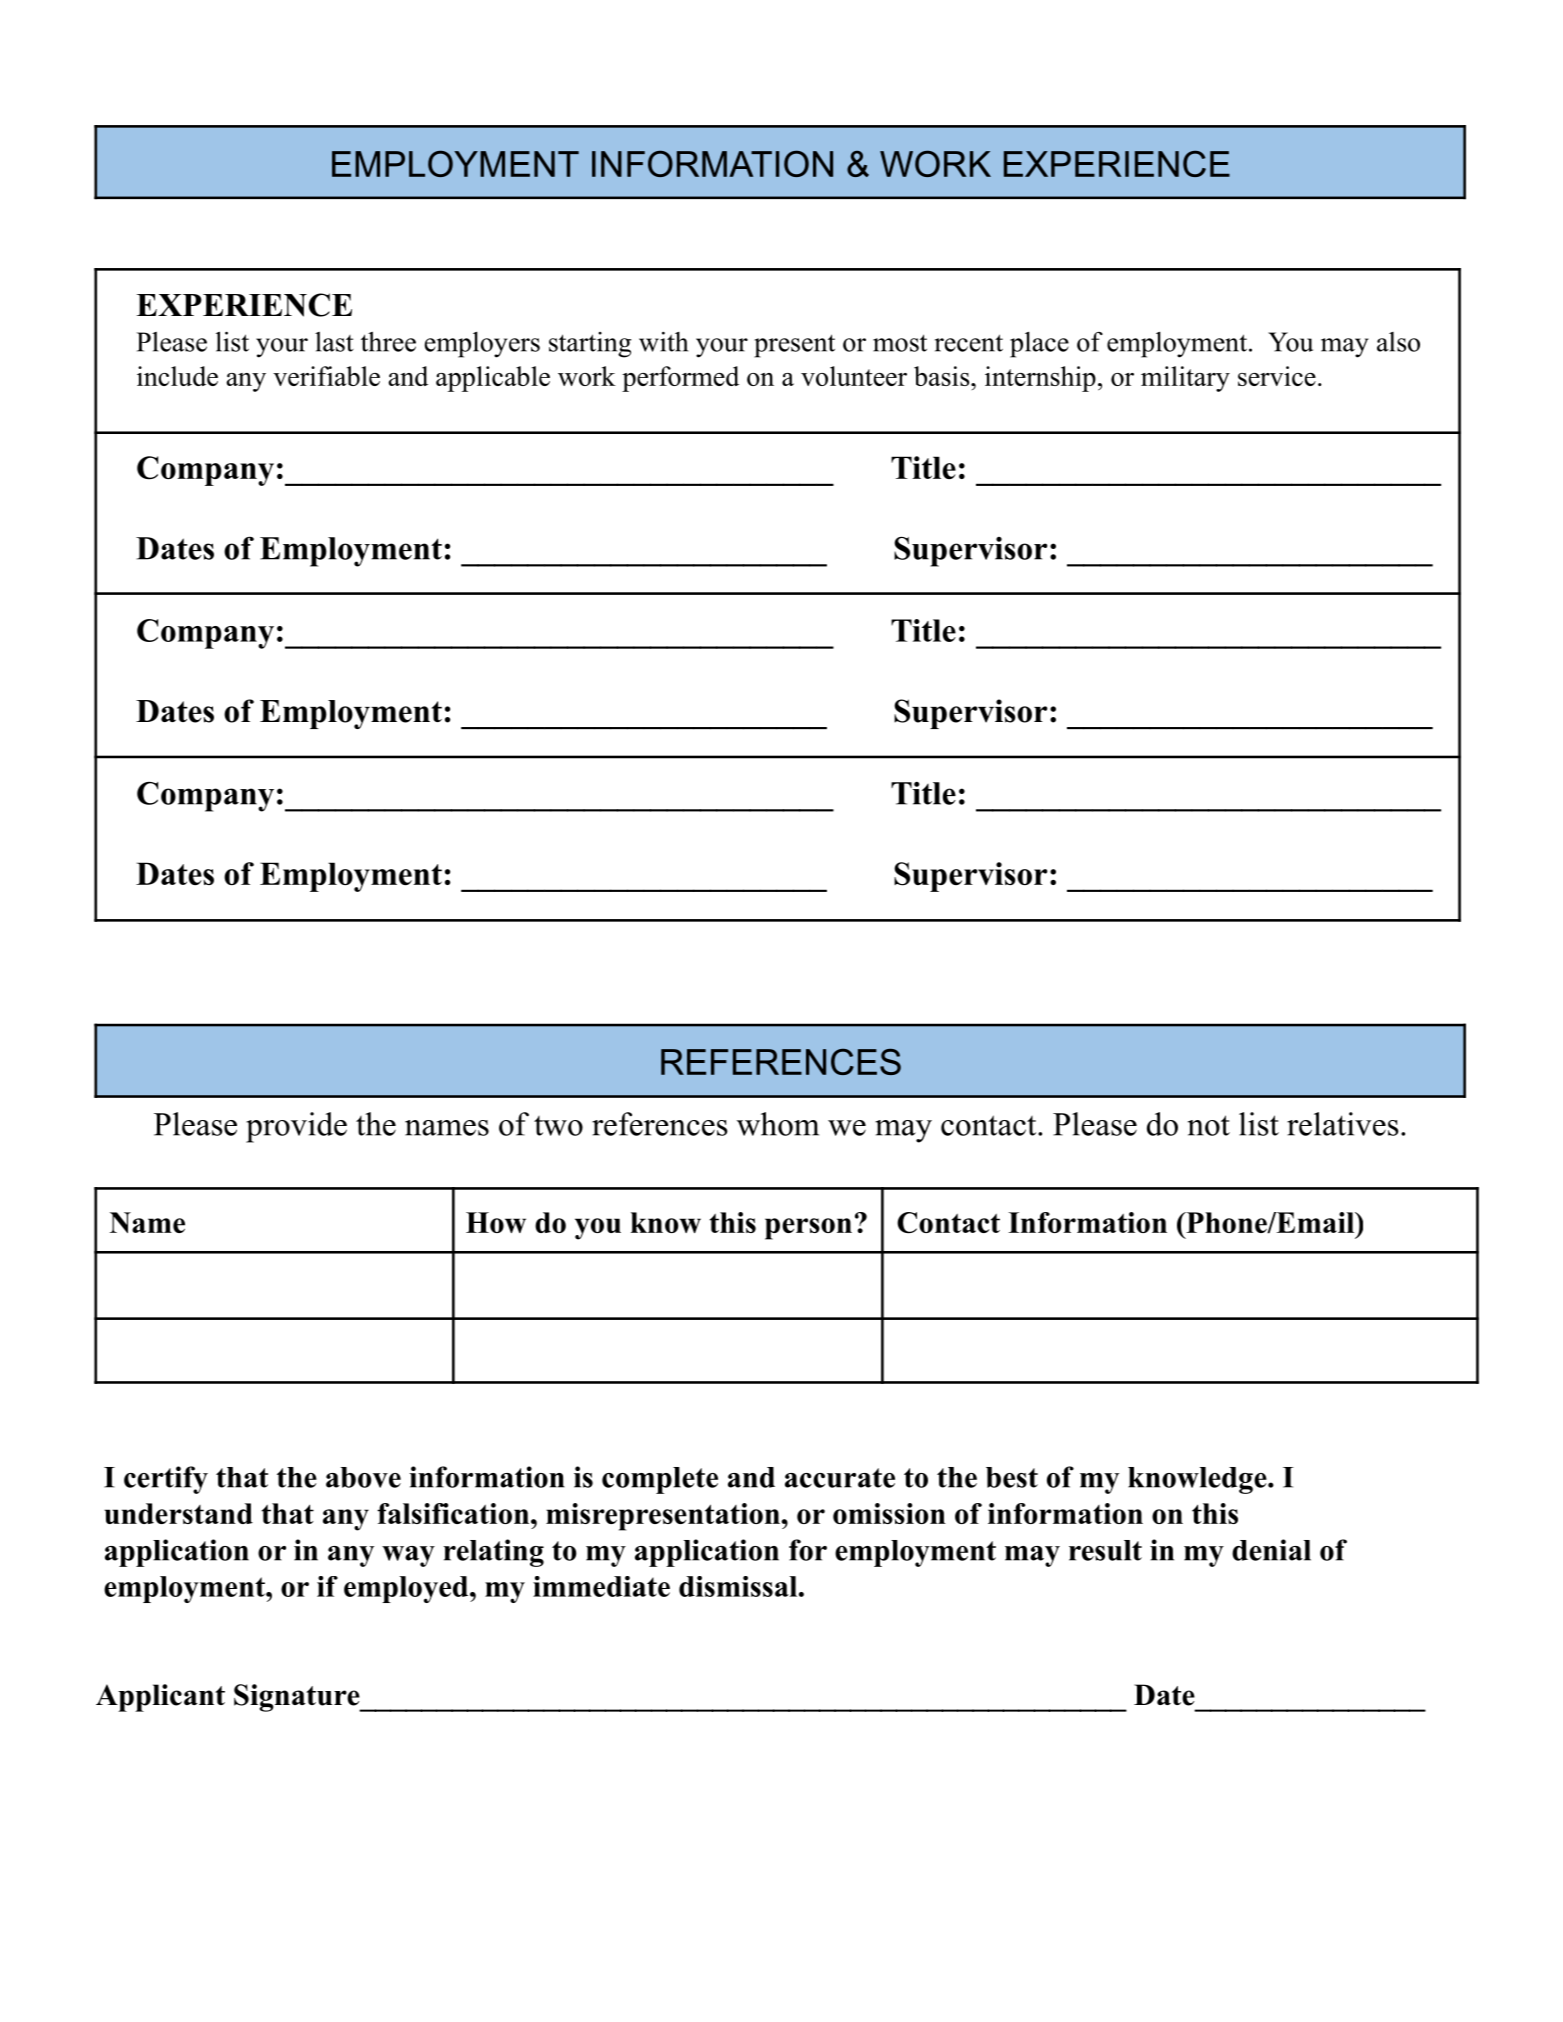 The height and width of the screenshot is (2022, 1563). I want to click on whom, so click(778, 1124).
